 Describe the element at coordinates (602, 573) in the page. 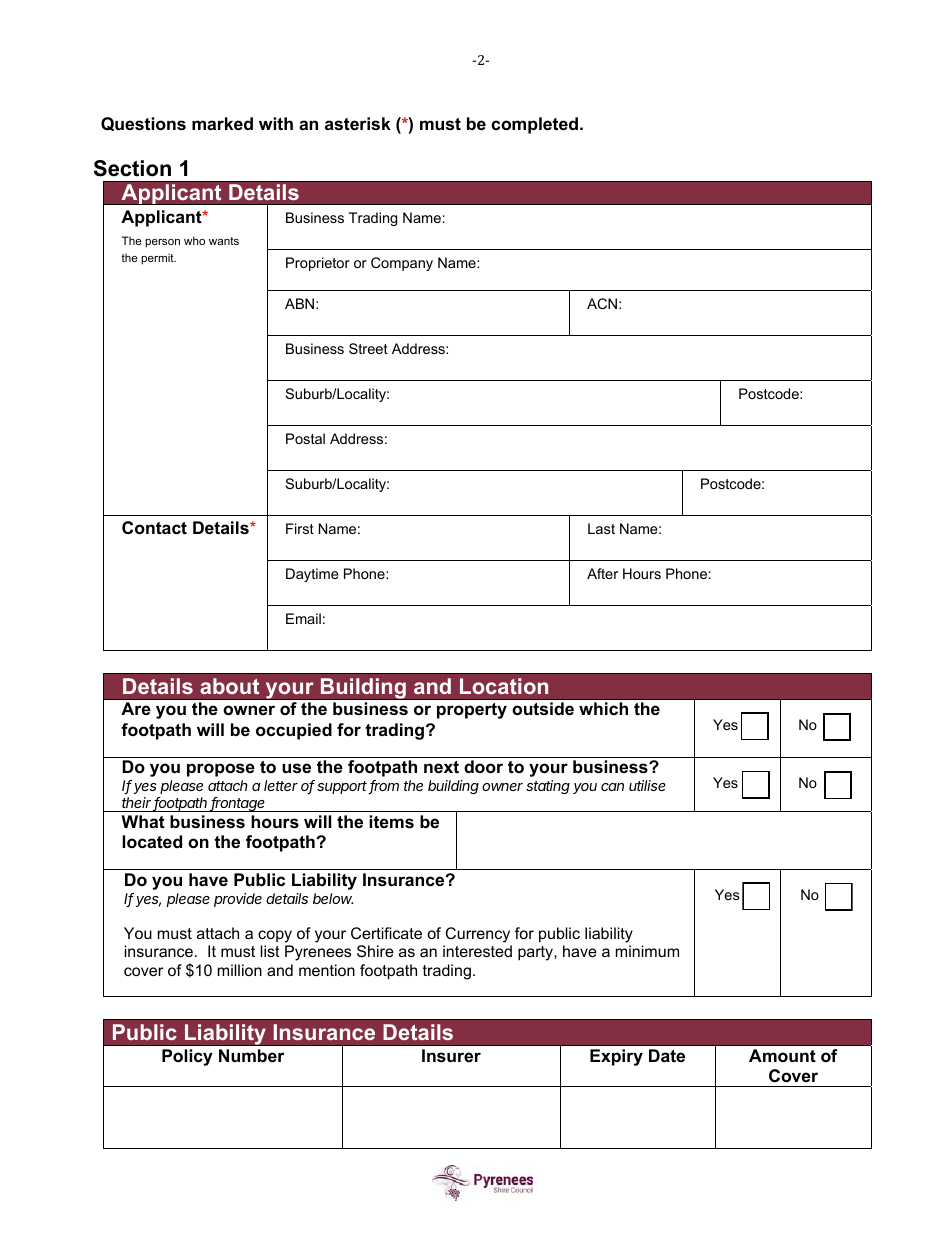

I see `After` at that location.
